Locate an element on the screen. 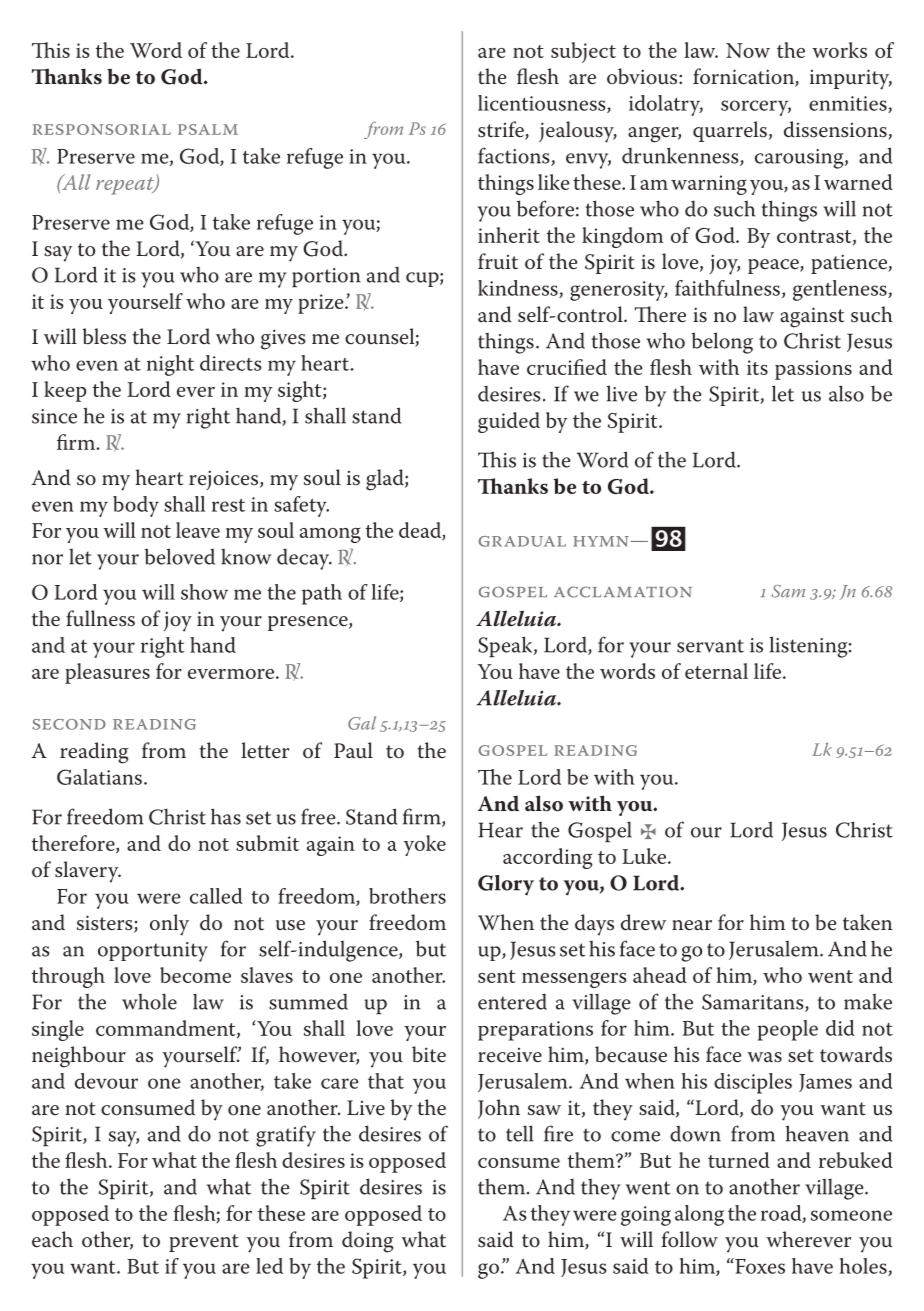  doing is located at coordinates (367, 1242).
